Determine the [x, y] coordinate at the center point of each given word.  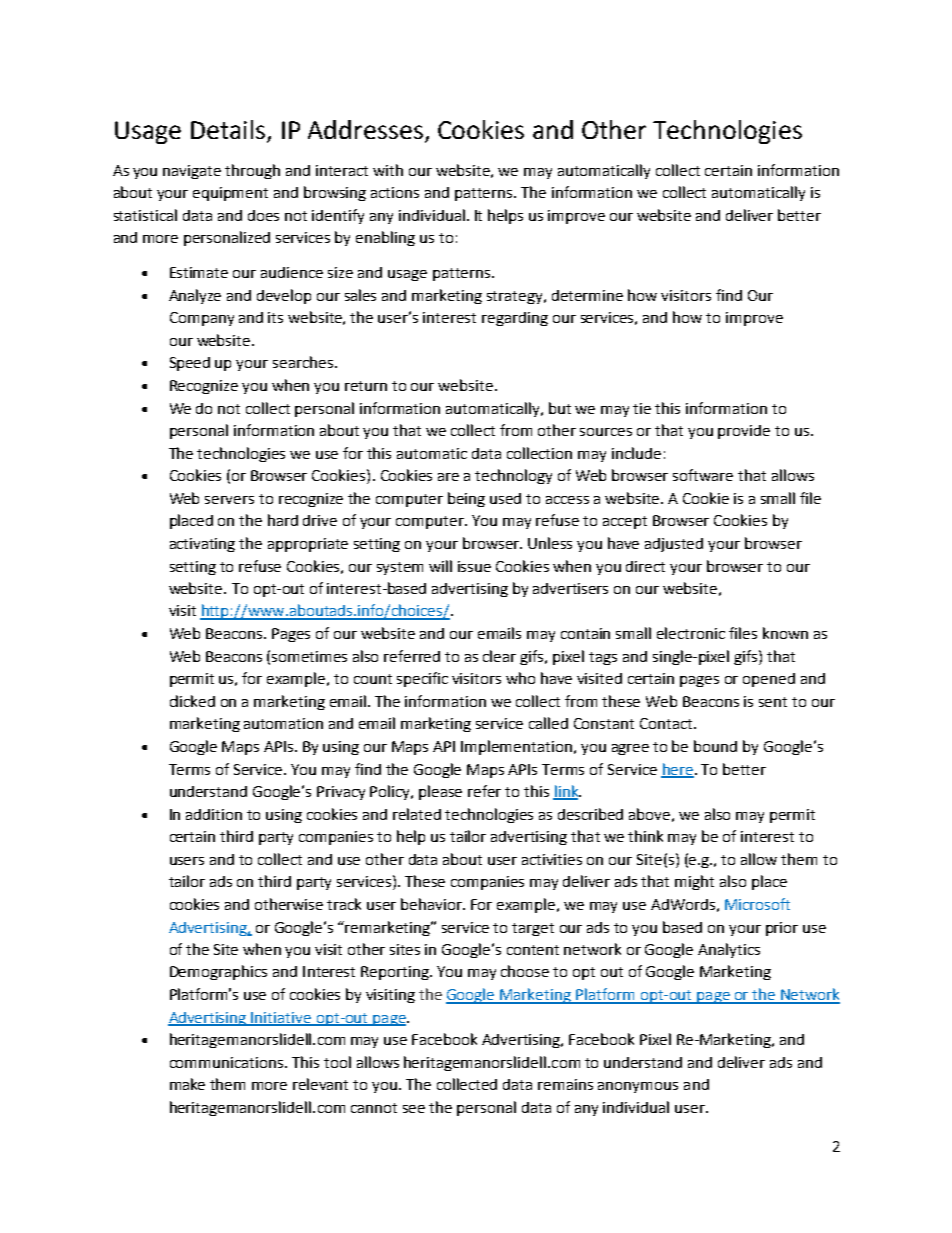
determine [587, 295]
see [414, 1109]
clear [499, 656]
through [252, 171]
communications [228, 1062]
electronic [691, 633]
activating [202, 545]
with [388, 170]
